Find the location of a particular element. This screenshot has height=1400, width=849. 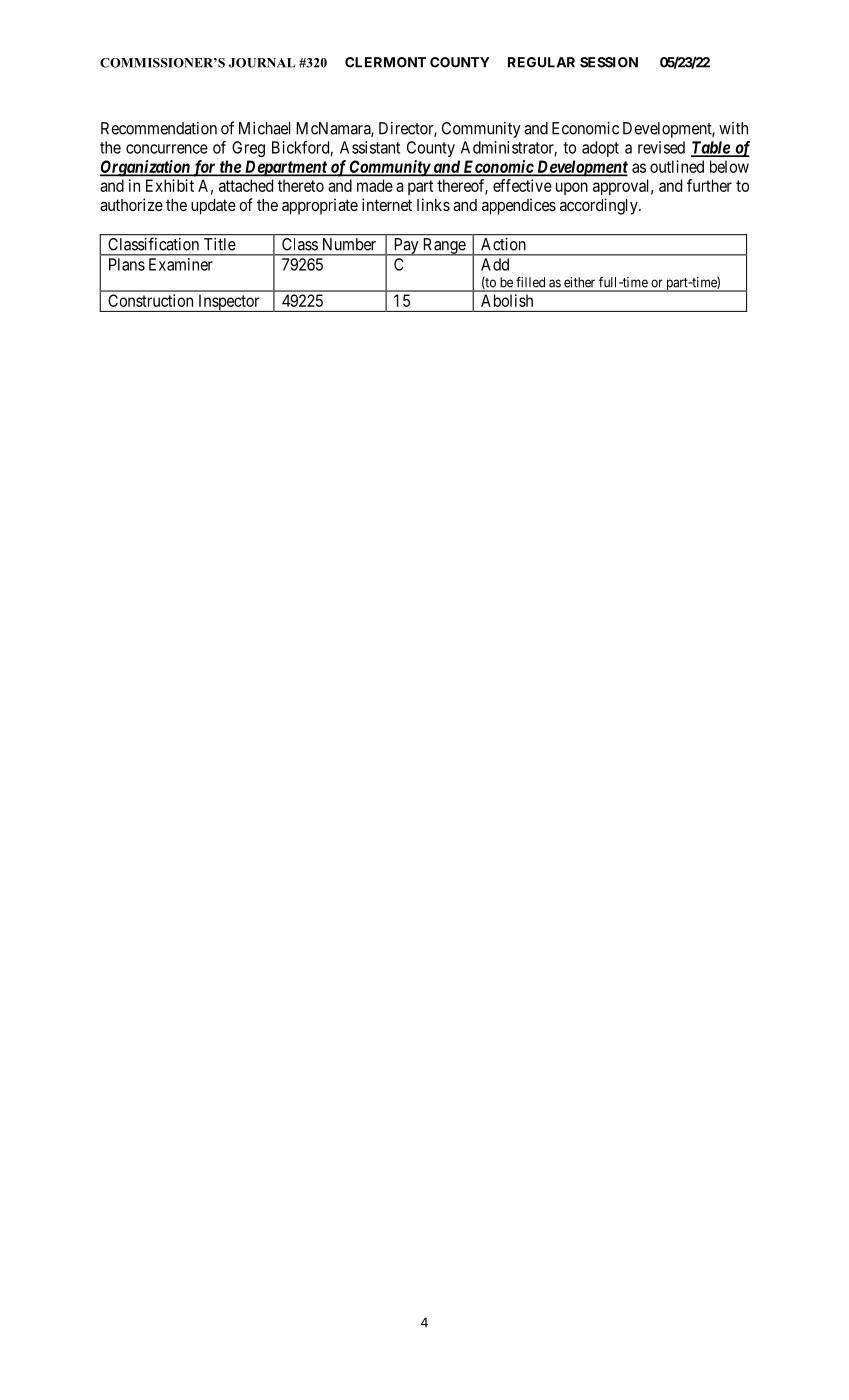

concurrence is located at coordinates (167, 149).
